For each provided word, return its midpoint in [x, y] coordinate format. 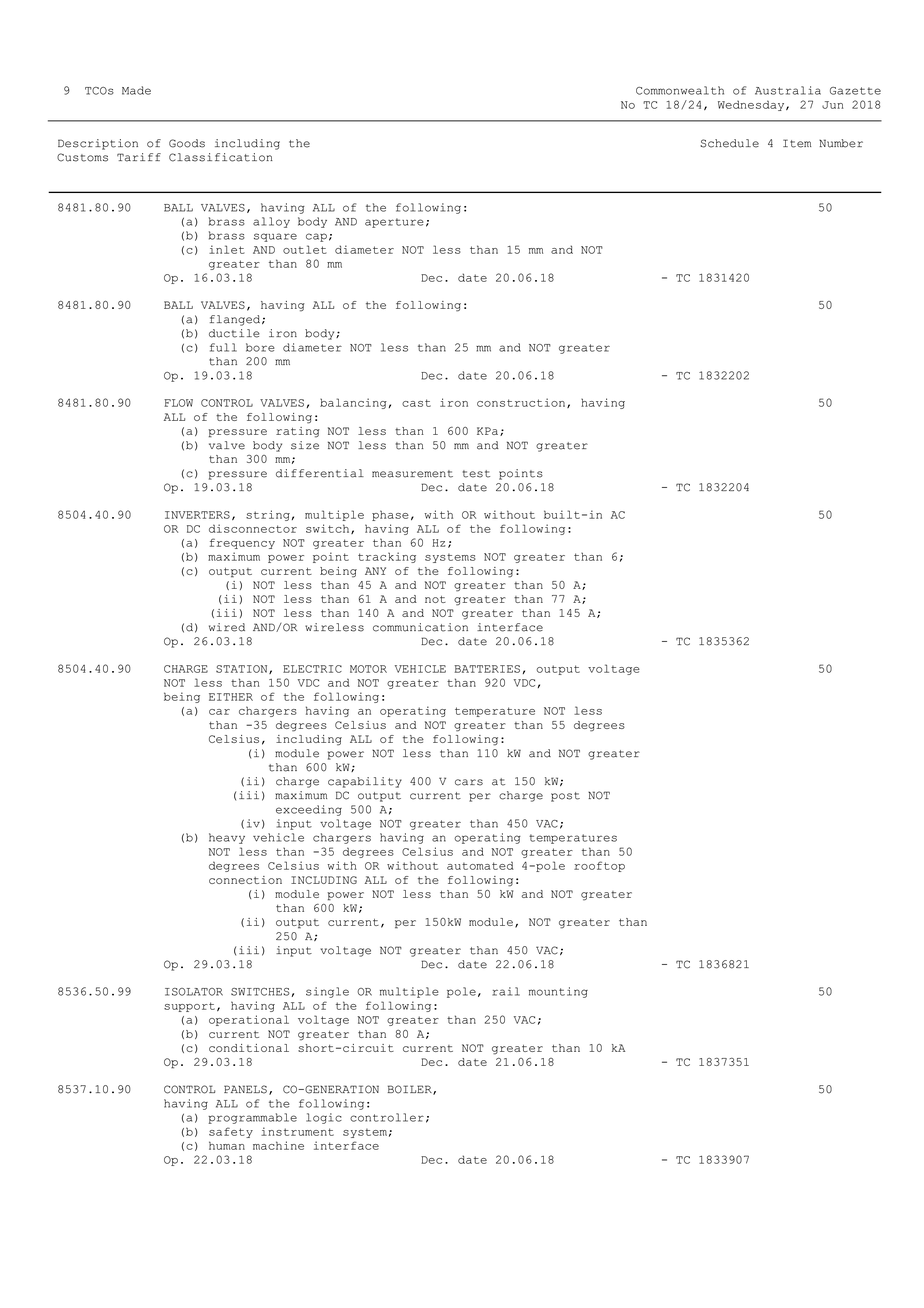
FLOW [178, 403]
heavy [227, 838]
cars [469, 782]
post [565, 797]
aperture [394, 223]
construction [522, 403]
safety [231, 1132]
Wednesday [752, 105]
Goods [187, 143]
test [476, 474]
